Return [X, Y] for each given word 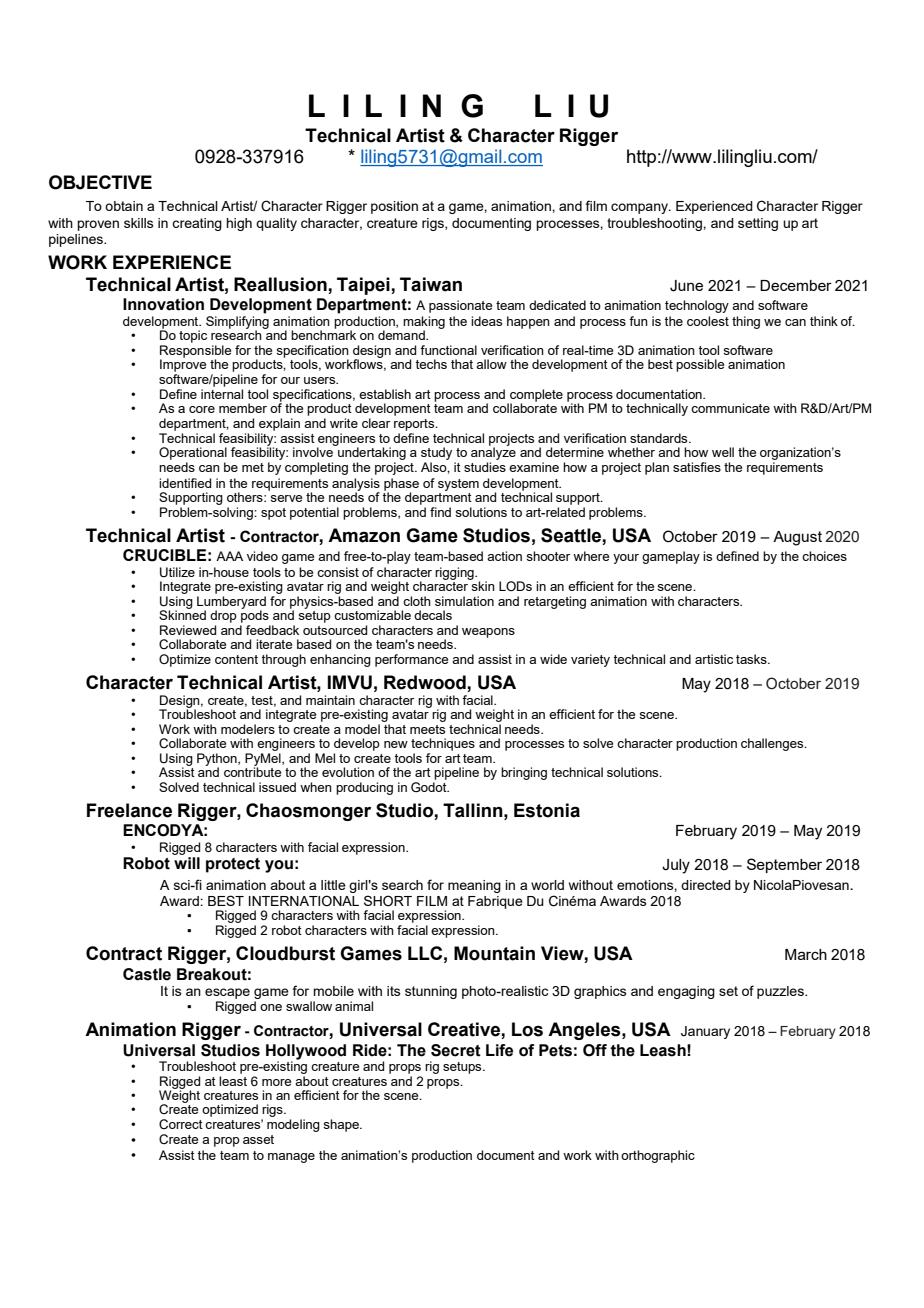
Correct [181, 1124]
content [236, 659]
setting [758, 224]
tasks [752, 659]
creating [197, 224]
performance [411, 660]
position [394, 207]
